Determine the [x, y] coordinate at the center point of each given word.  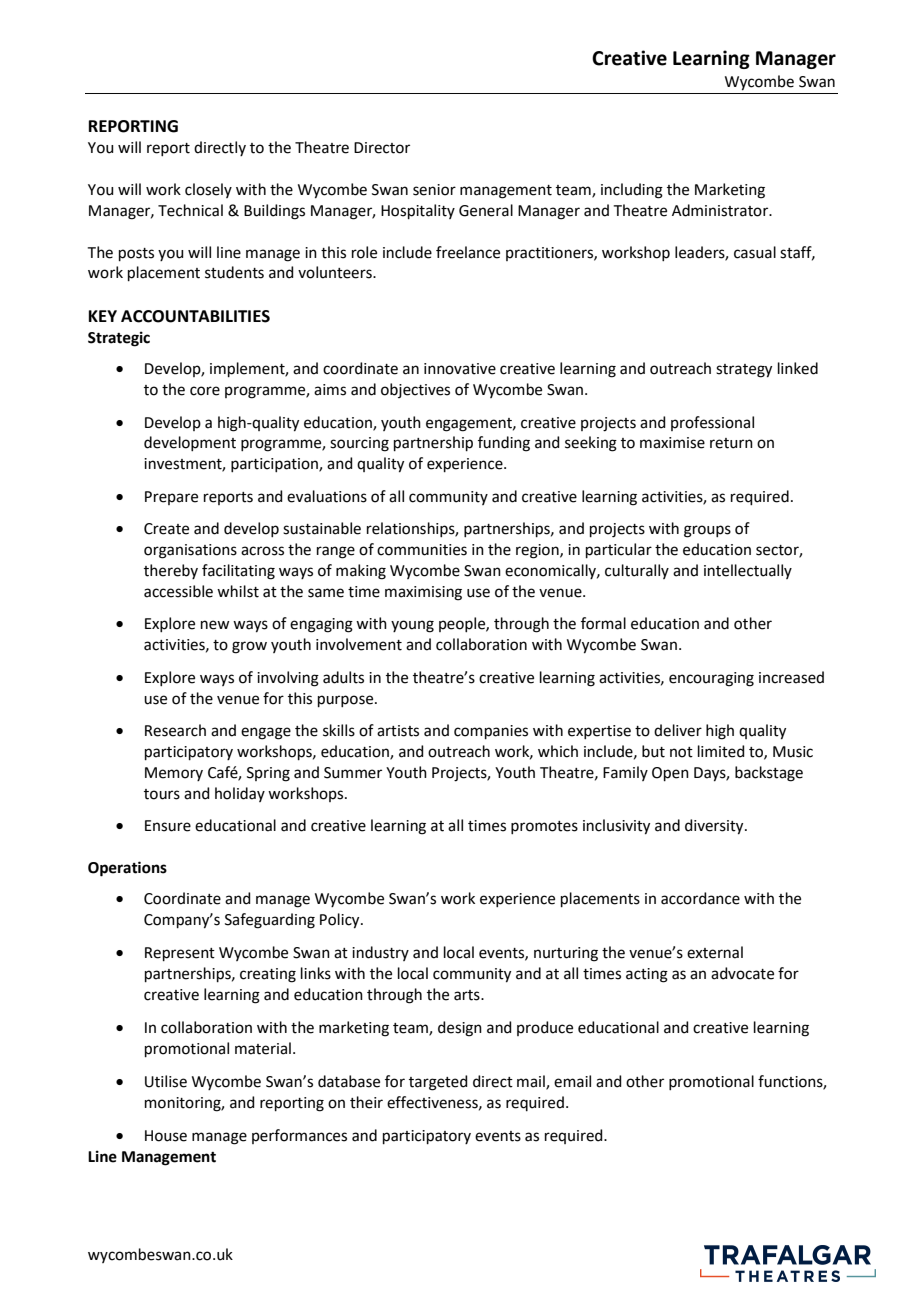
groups [707, 531]
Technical [190, 210]
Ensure [168, 826]
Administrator [721, 210]
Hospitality [418, 211]
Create [166, 529]
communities [422, 550]
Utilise [166, 1081]
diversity [715, 827]
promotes [544, 827]
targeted [438, 1083]
